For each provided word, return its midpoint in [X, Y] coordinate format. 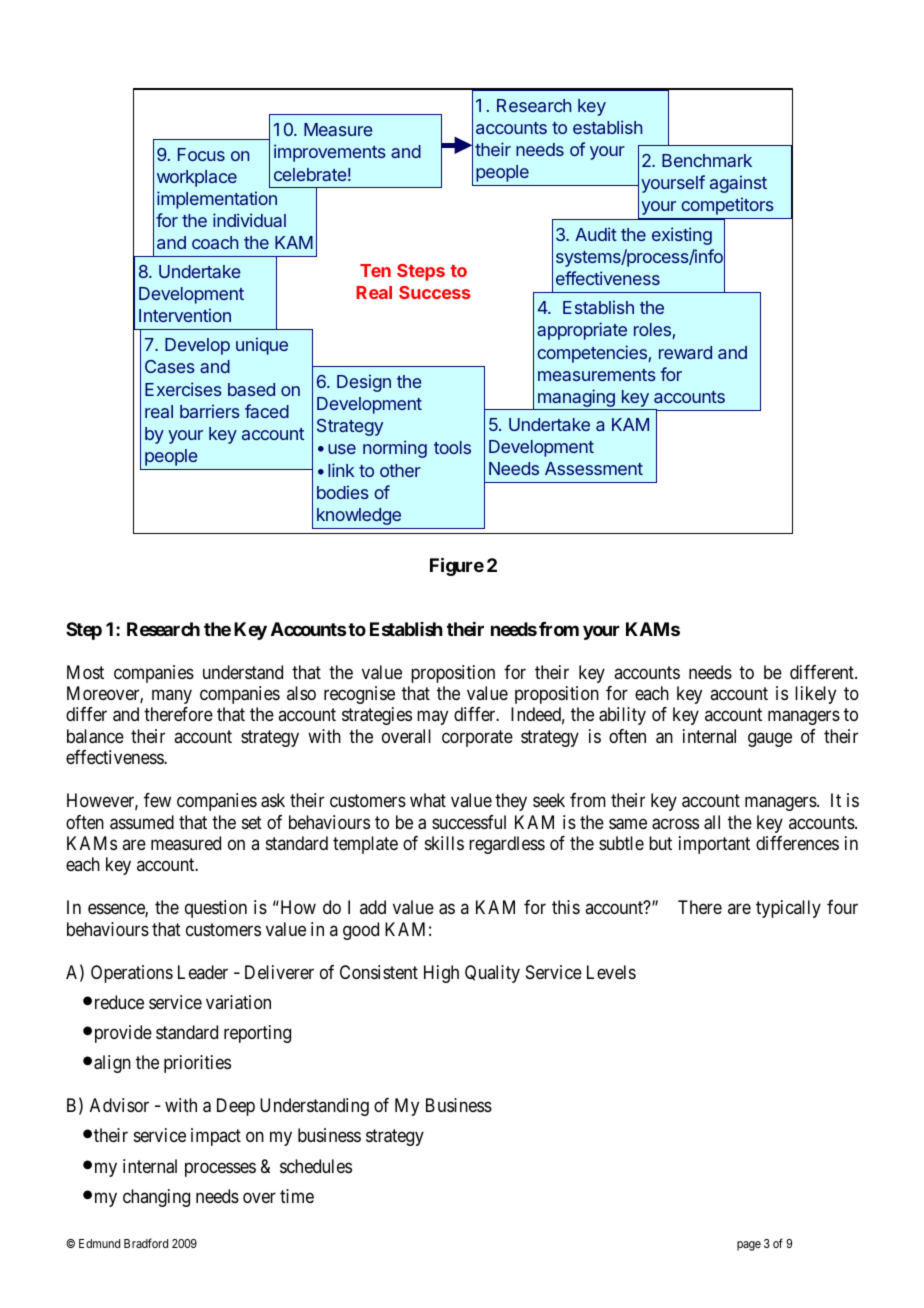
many [172, 696]
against [738, 184]
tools [452, 447]
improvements [330, 153]
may [432, 718]
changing [156, 1198]
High [441, 974]
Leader [203, 972]
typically [788, 909]
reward [685, 352]
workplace [197, 178]
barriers [210, 411]
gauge [770, 739]
